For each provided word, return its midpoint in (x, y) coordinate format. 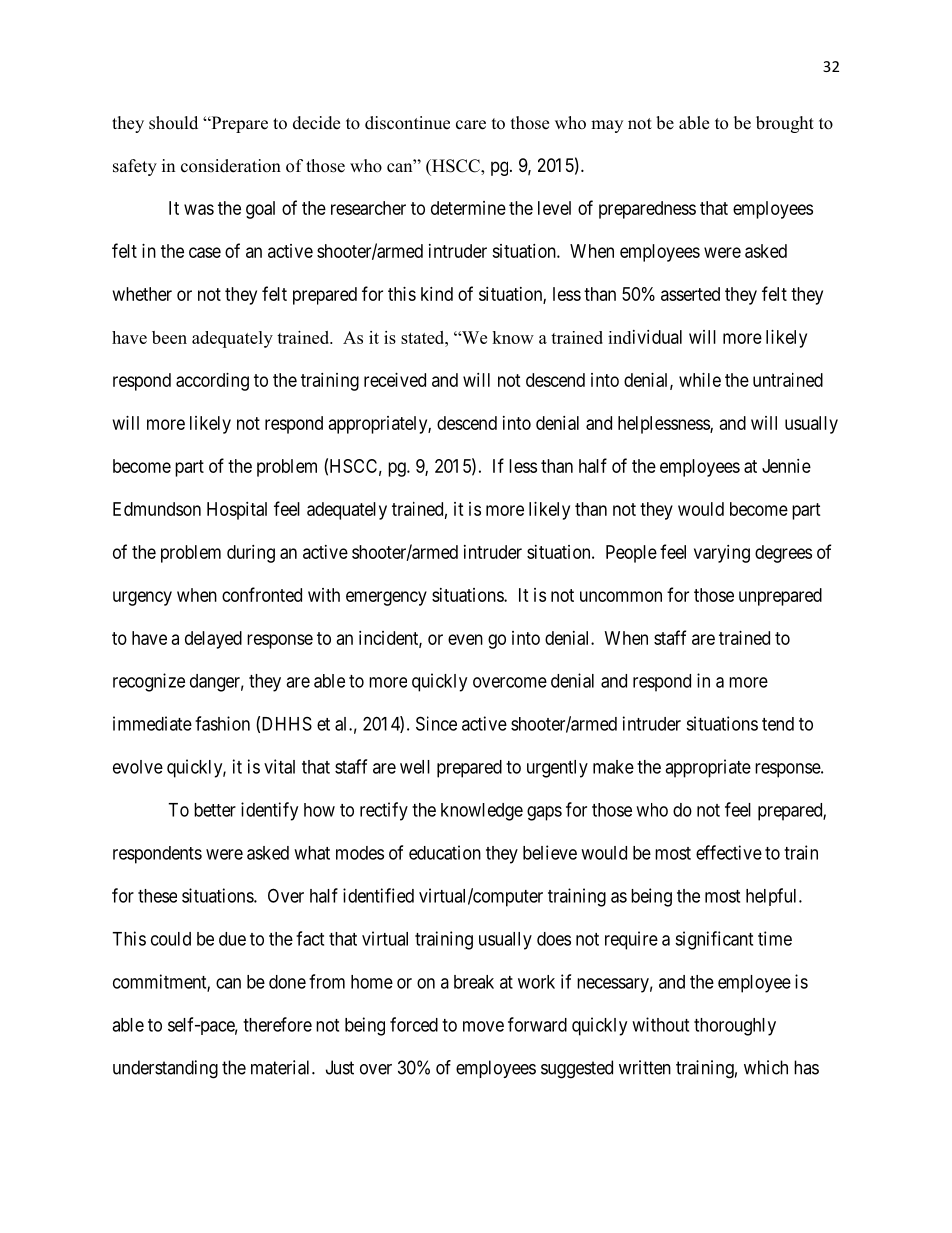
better (215, 810)
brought (785, 124)
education (445, 852)
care (471, 125)
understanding (165, 1069)
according (212, 382)
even (465, 639)
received (395, 380)
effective (729, 852)
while (700, 380)
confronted (262, 594)
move (483, 1026)
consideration (231, 166)
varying (722, 554)
